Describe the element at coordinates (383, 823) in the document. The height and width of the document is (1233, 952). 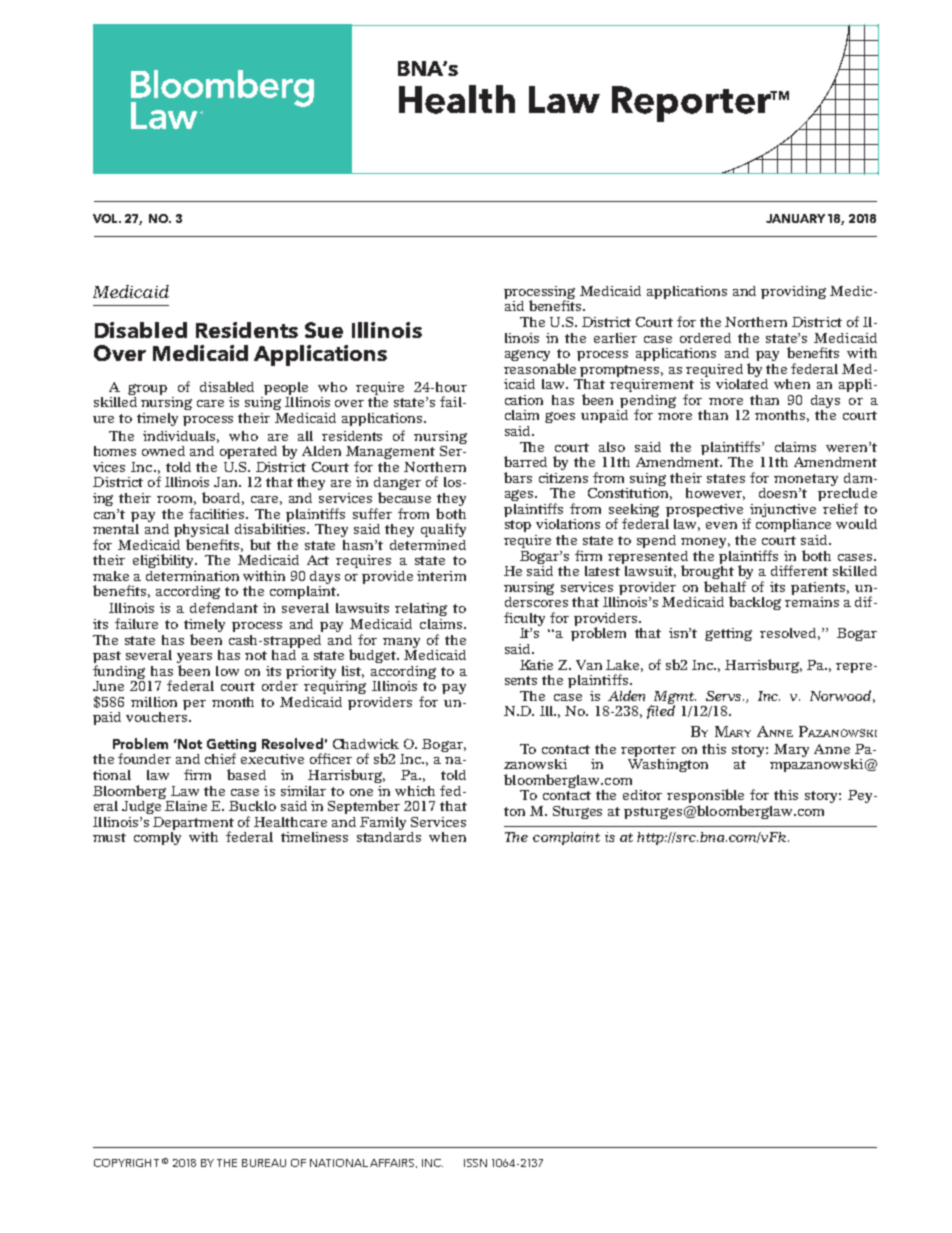
I see `Family` at that location.
